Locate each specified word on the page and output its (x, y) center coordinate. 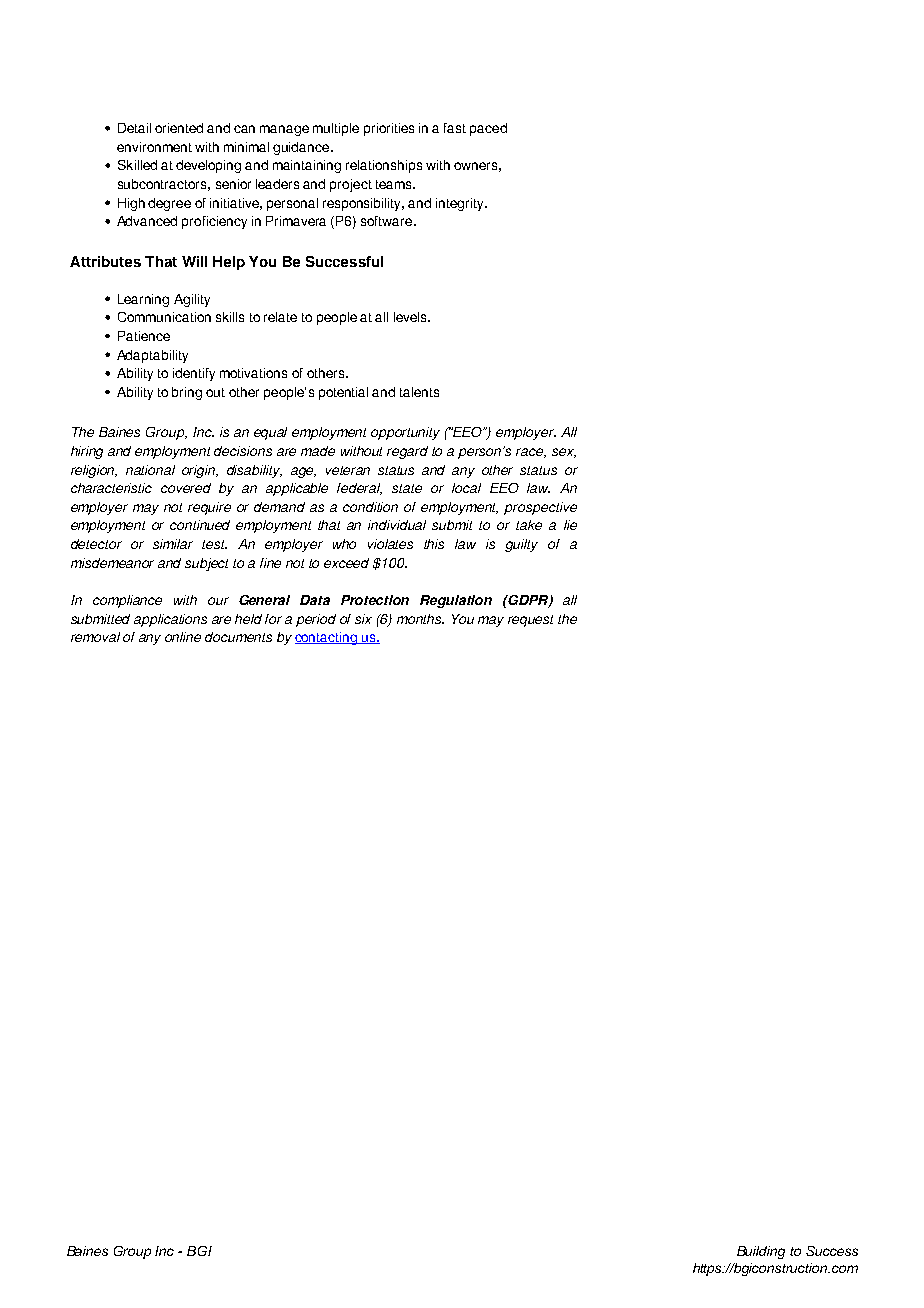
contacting (327, 638)
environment (154, 147)
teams (395, 184)
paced (488, 129)
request (530, 621)
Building (761, 1252)
